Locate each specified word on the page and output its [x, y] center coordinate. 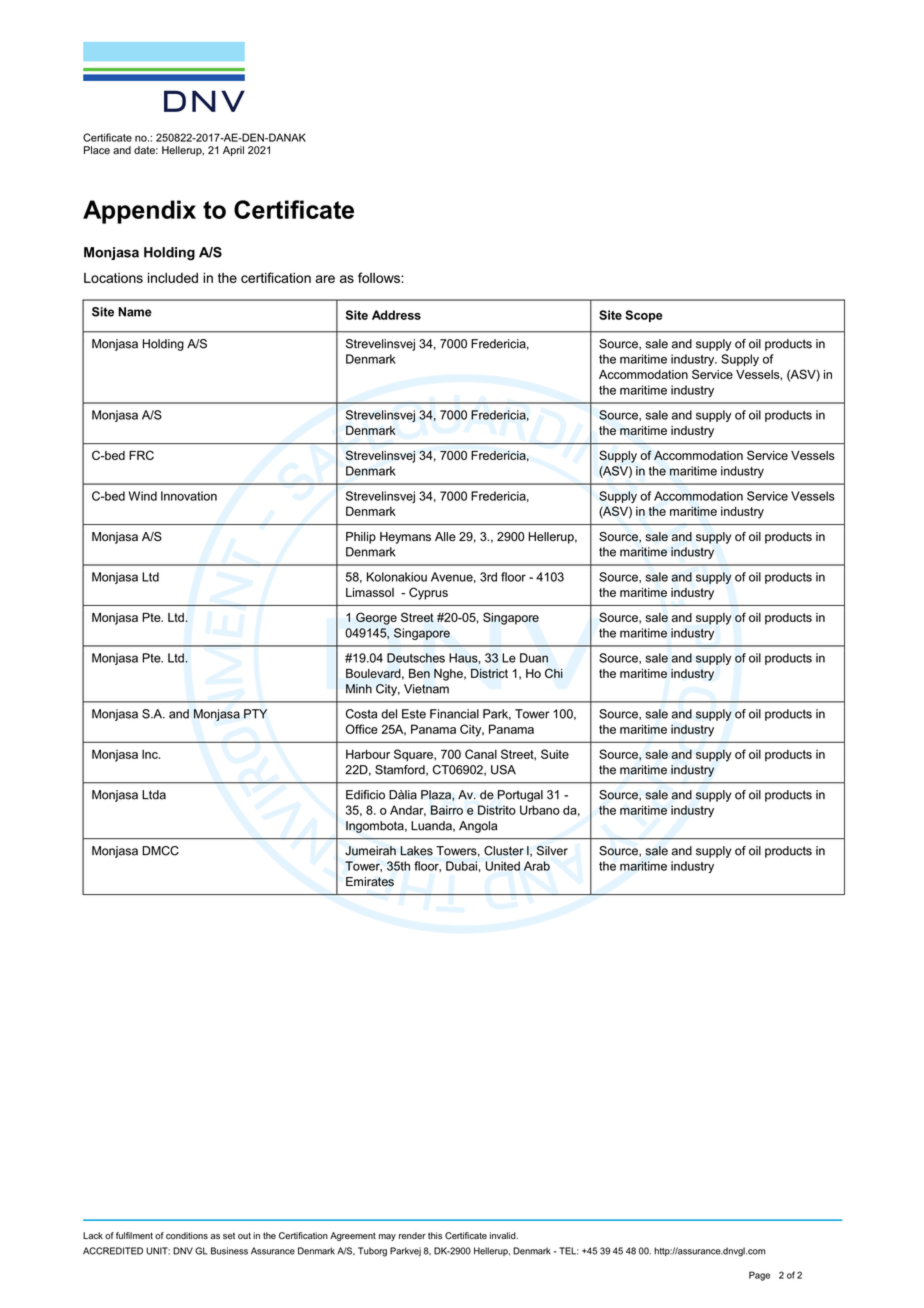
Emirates [370, 882]
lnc [151, 754]
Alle [445, 537]
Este [414, 714]
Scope [644, 316]
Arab [537, 866]
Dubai [461, 866]
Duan [534, 658]
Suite [555, 754]
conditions [187, 1235]
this [435, 1235]
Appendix [139, 212]
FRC [141, 455]
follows [380, 277]
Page [759, 1276]
